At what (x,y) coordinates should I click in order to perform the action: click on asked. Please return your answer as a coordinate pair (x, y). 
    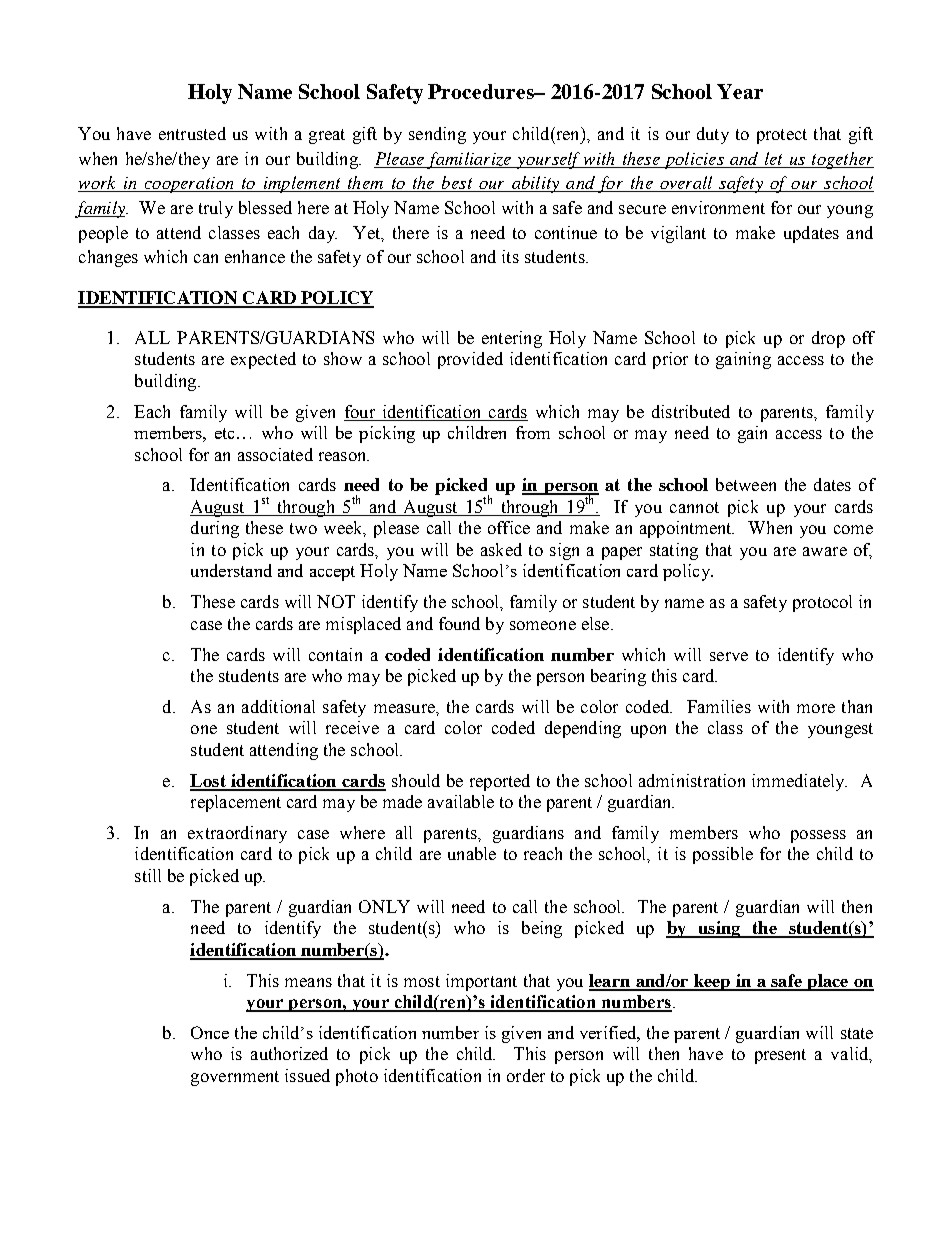
    Looking at the image, I should click on (501, 549).
